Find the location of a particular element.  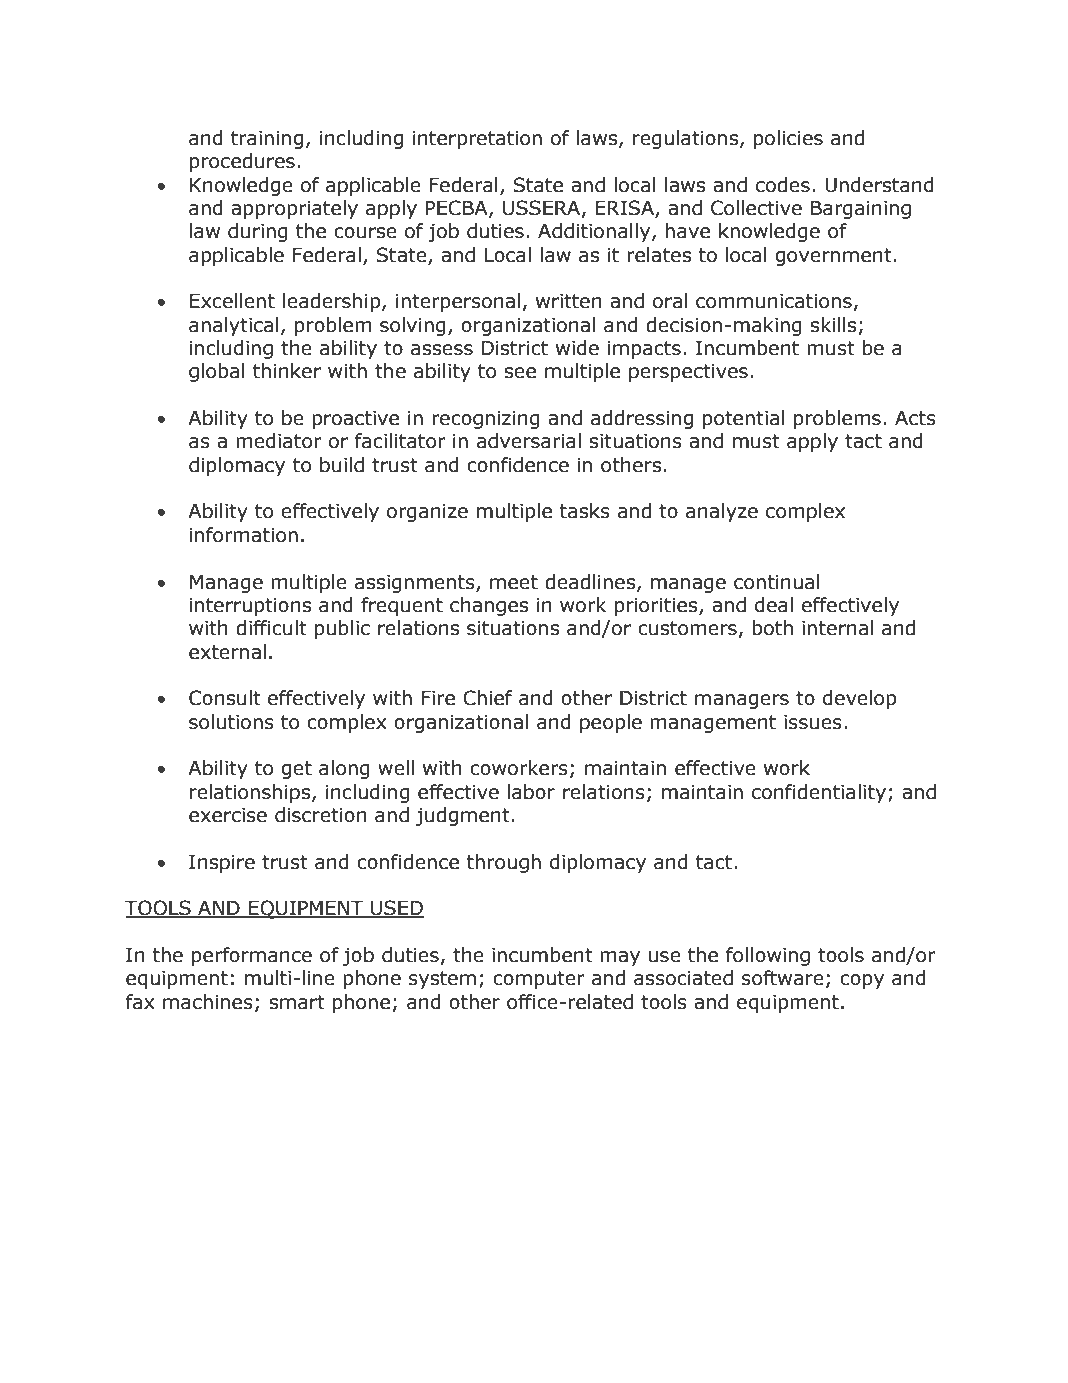

mediator is located at coordinates (279, 441).
